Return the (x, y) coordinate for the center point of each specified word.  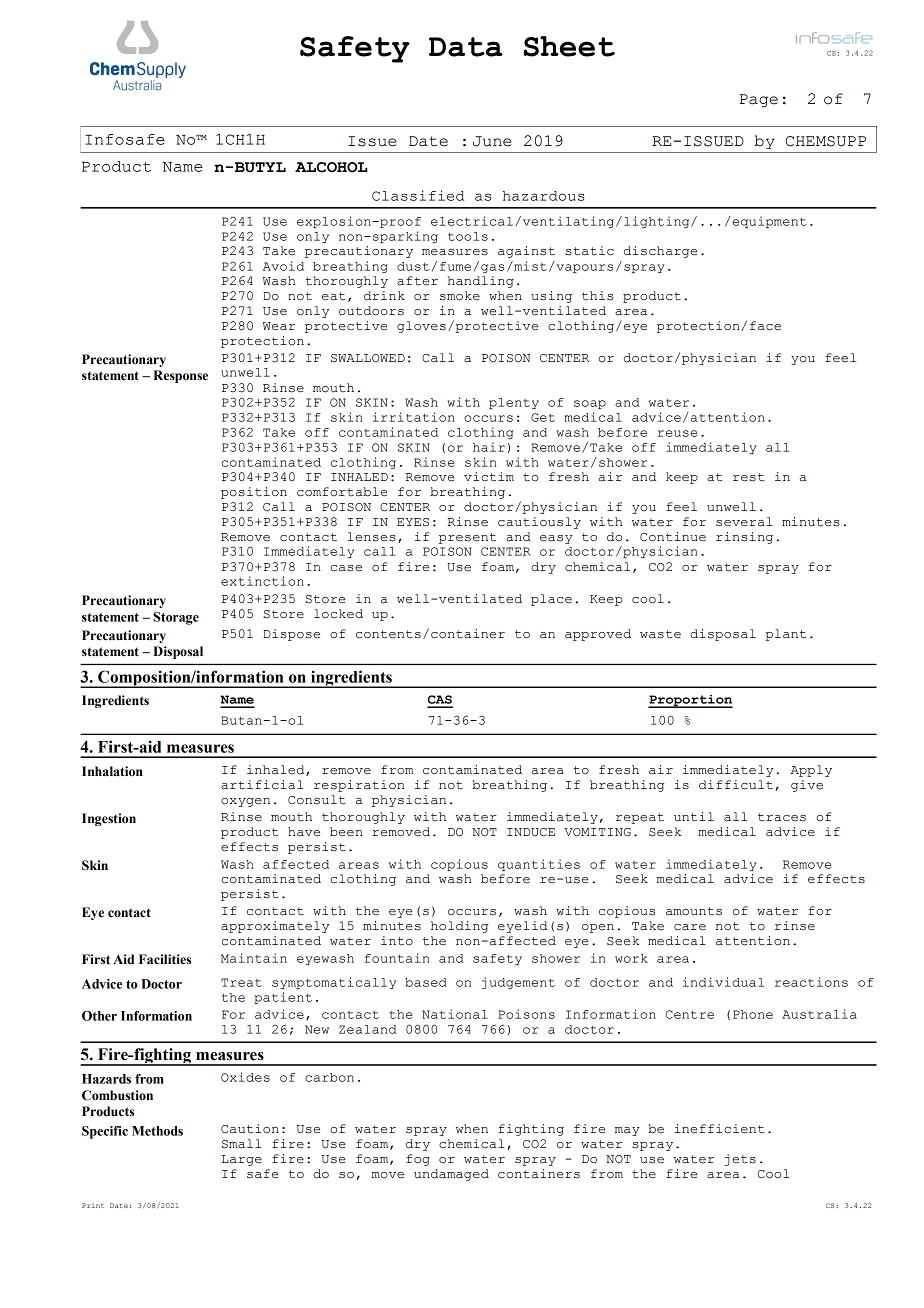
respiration (359, 786)
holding (460, 927)
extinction (262, 581)
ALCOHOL (331, 167)
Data (466, 47)
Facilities (165, 959)
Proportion (690, 701)
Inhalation (112, 771)
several (744, 522)
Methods (157, 1131)
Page (758, 101)
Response (180, 376)
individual (723, 982)
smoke (460, 296)
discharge (660, 252)
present (467, 538)
